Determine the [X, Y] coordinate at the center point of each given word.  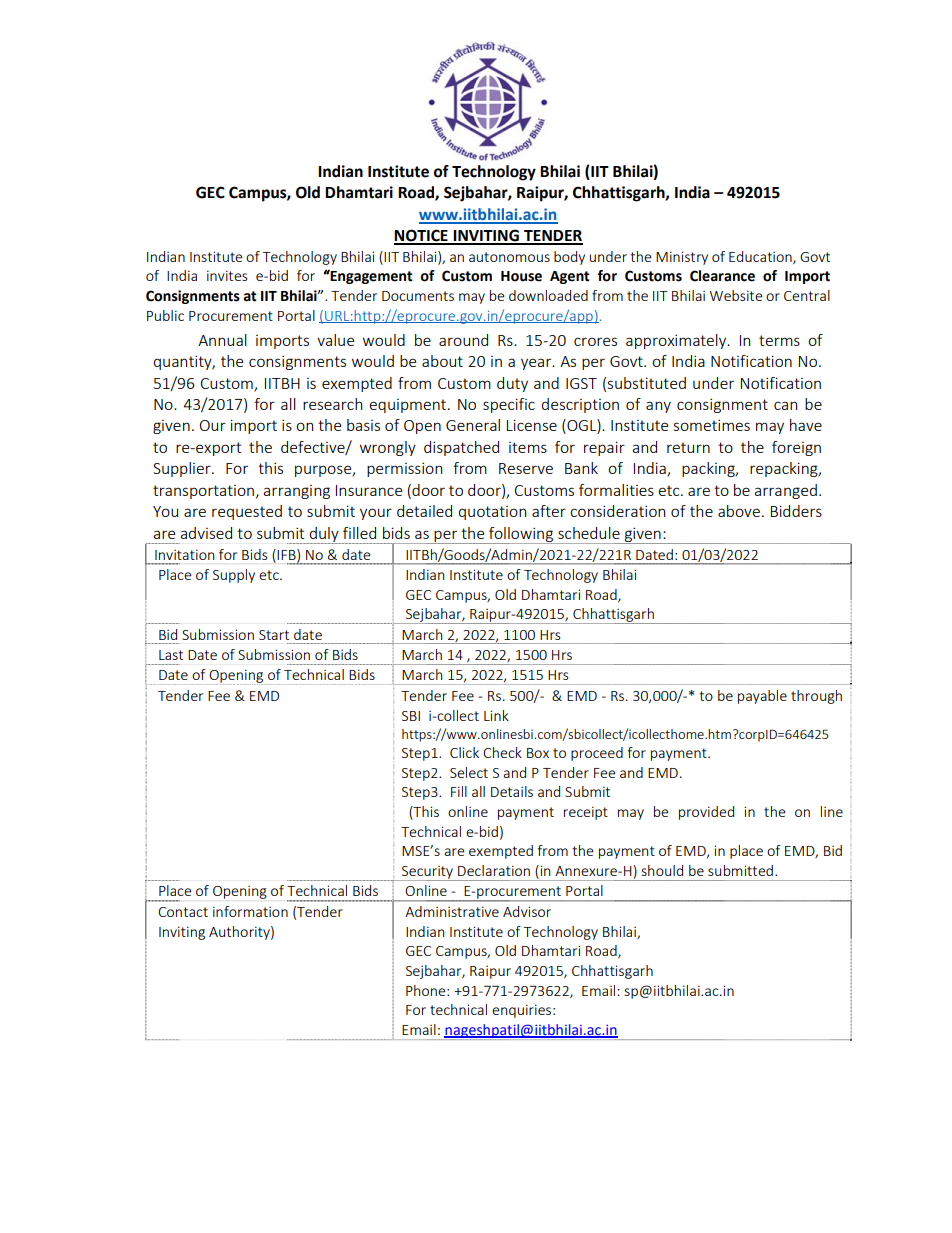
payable [762, 697]
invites [227, 275]
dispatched [461, 448]
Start [274, 635]
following [521, 535]
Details [512, 791]
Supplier [183, 469]
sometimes [712, 425]
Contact [183, 912]
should [662, 870]
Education [761, 257]
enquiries [523, 1011]
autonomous [509, 257]
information [250, 911]
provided [706, 813]
